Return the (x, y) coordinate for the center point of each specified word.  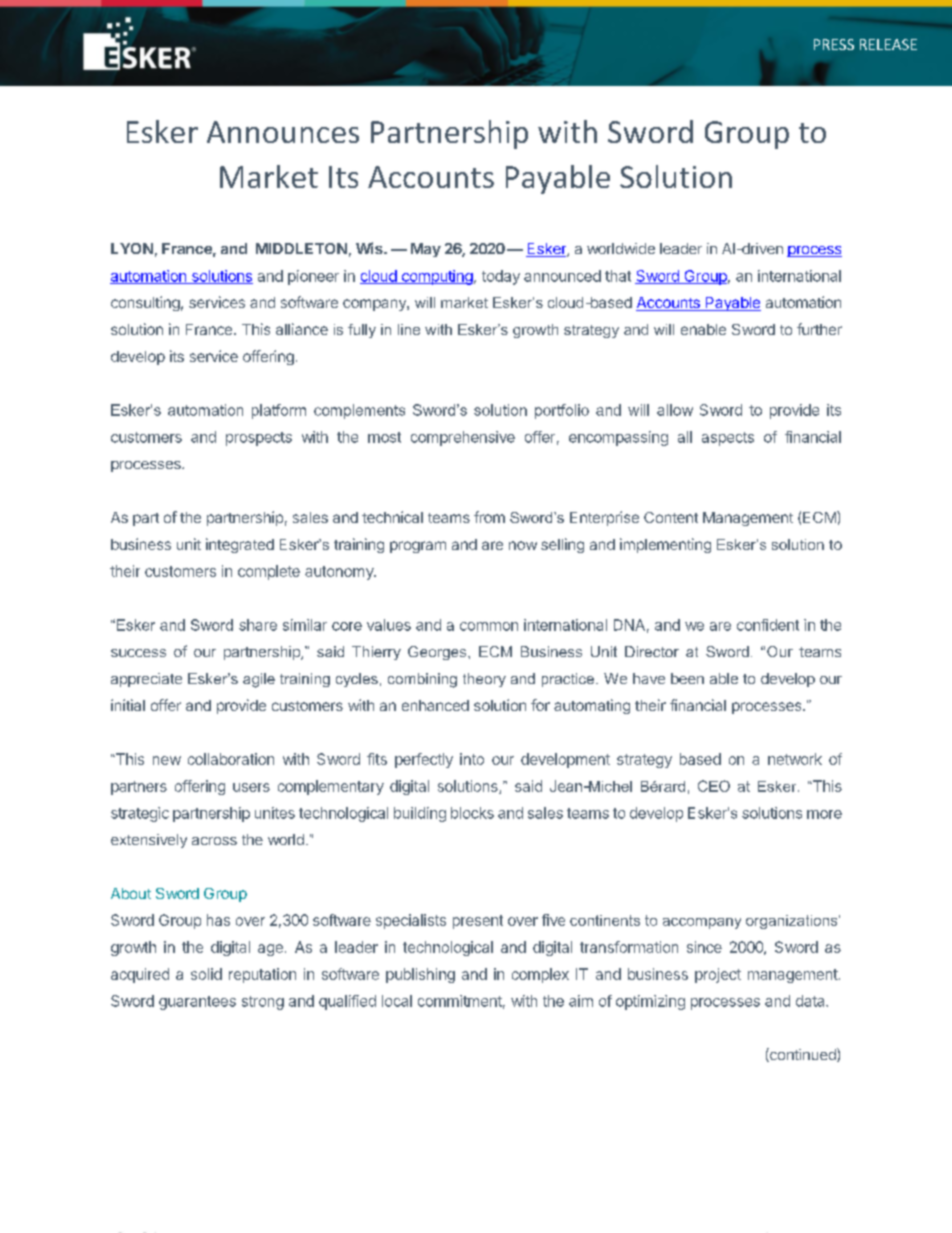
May (426, 250)
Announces (283, 132)
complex (540, 975)
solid (206, 974)
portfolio (562, 411)
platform (279, 411)
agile (259, 680)
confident (768, 625)
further (819, 329)
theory (484, 680)
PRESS (834, 44)
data (811, 1001)
